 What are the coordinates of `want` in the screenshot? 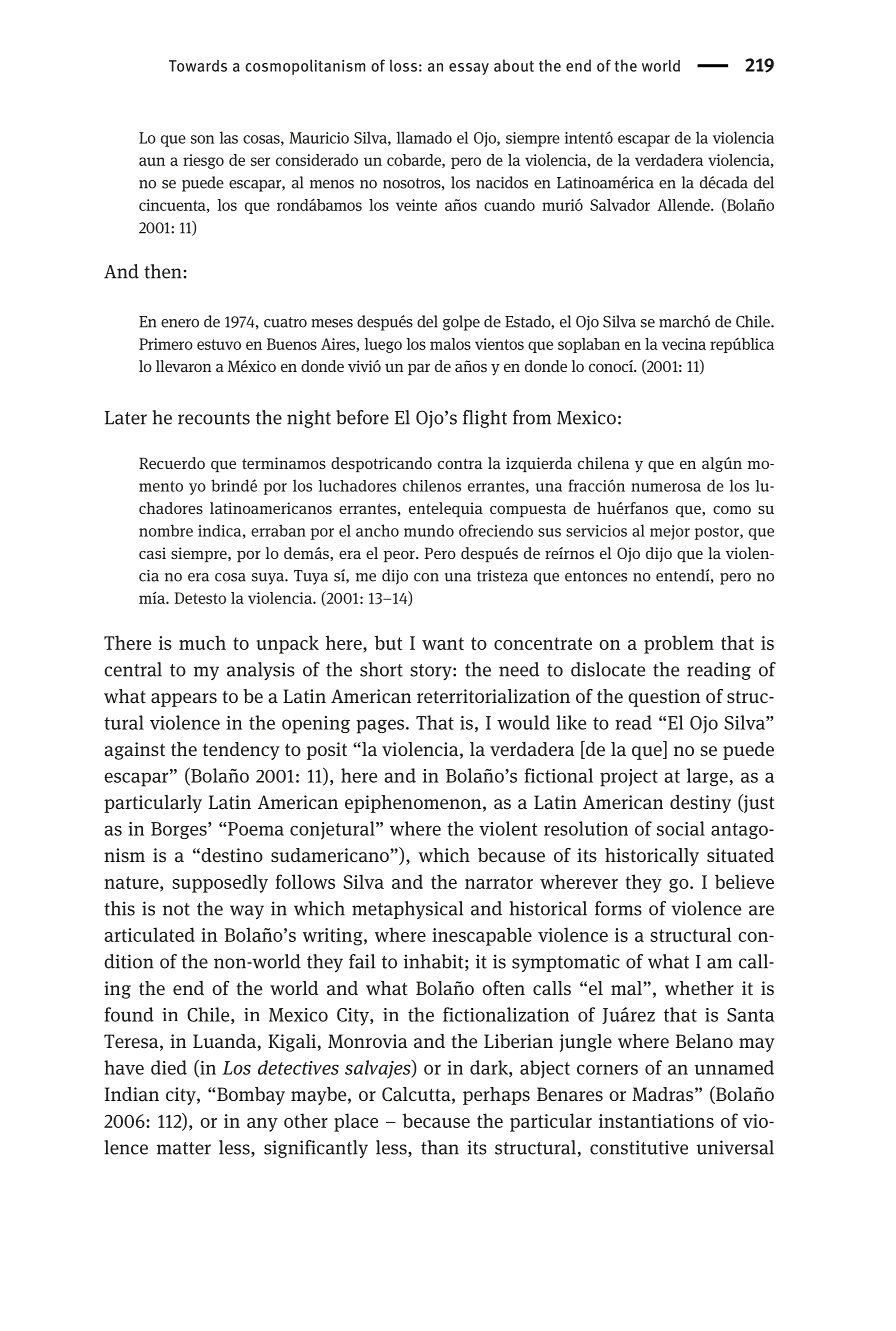 It's located at (443, 643).
